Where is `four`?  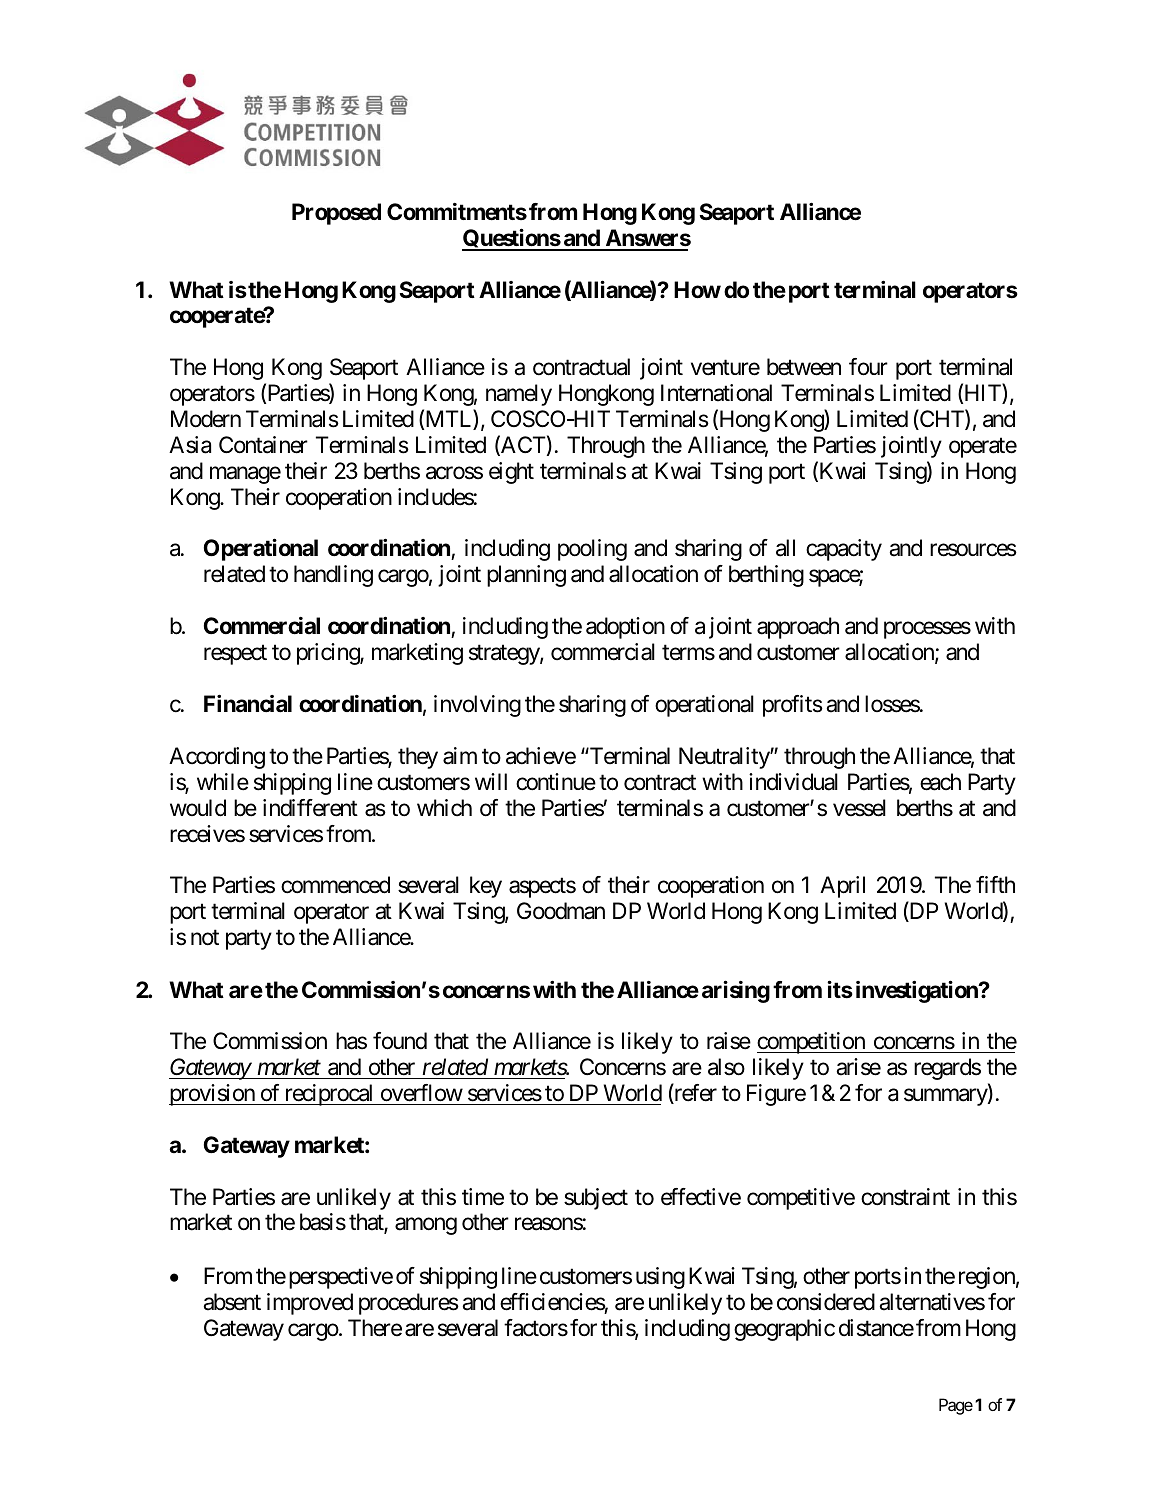
four is located at coordinates (868, 367).
